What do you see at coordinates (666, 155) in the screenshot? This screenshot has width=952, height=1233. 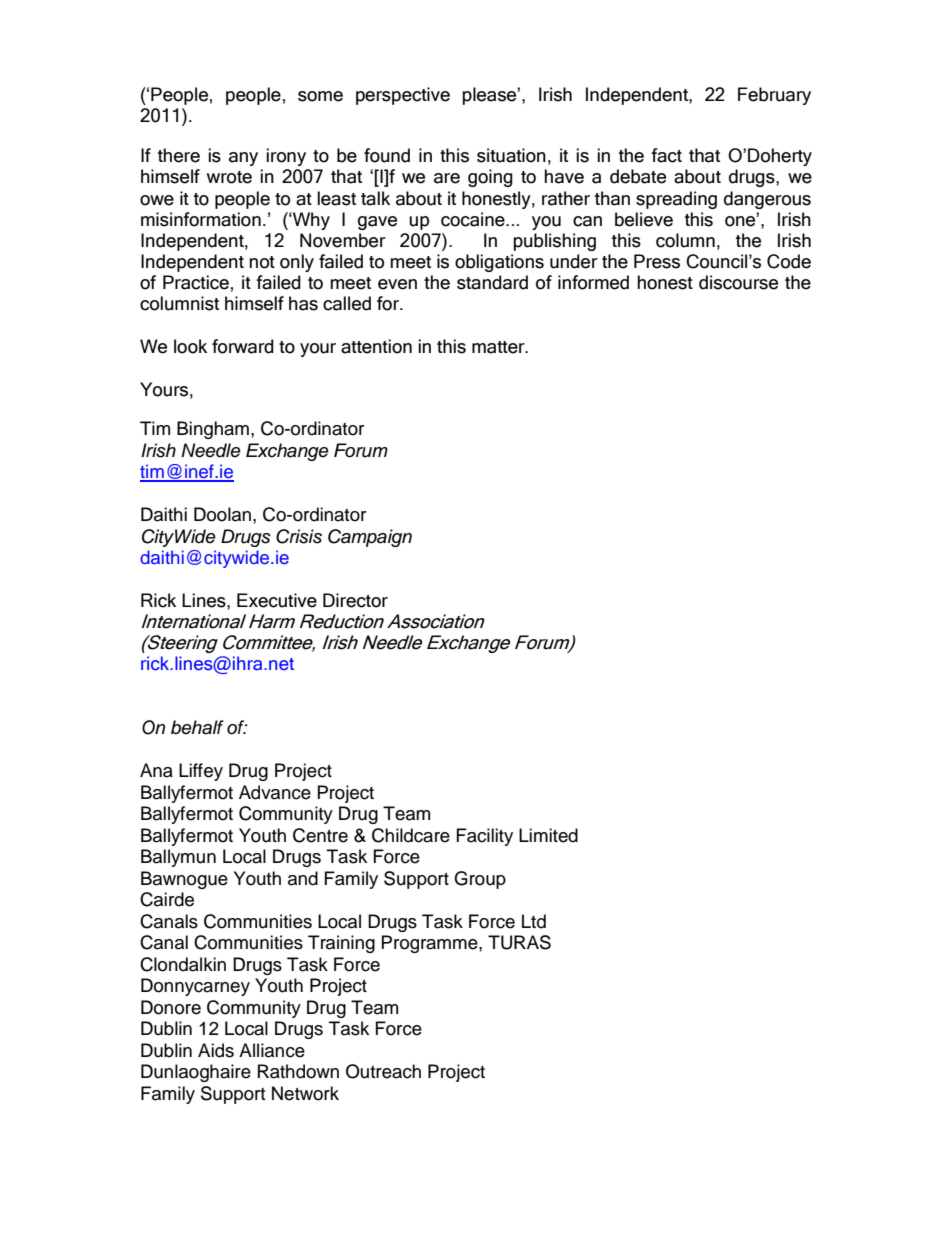 I see `fact` at bounding box center [666, 155].
